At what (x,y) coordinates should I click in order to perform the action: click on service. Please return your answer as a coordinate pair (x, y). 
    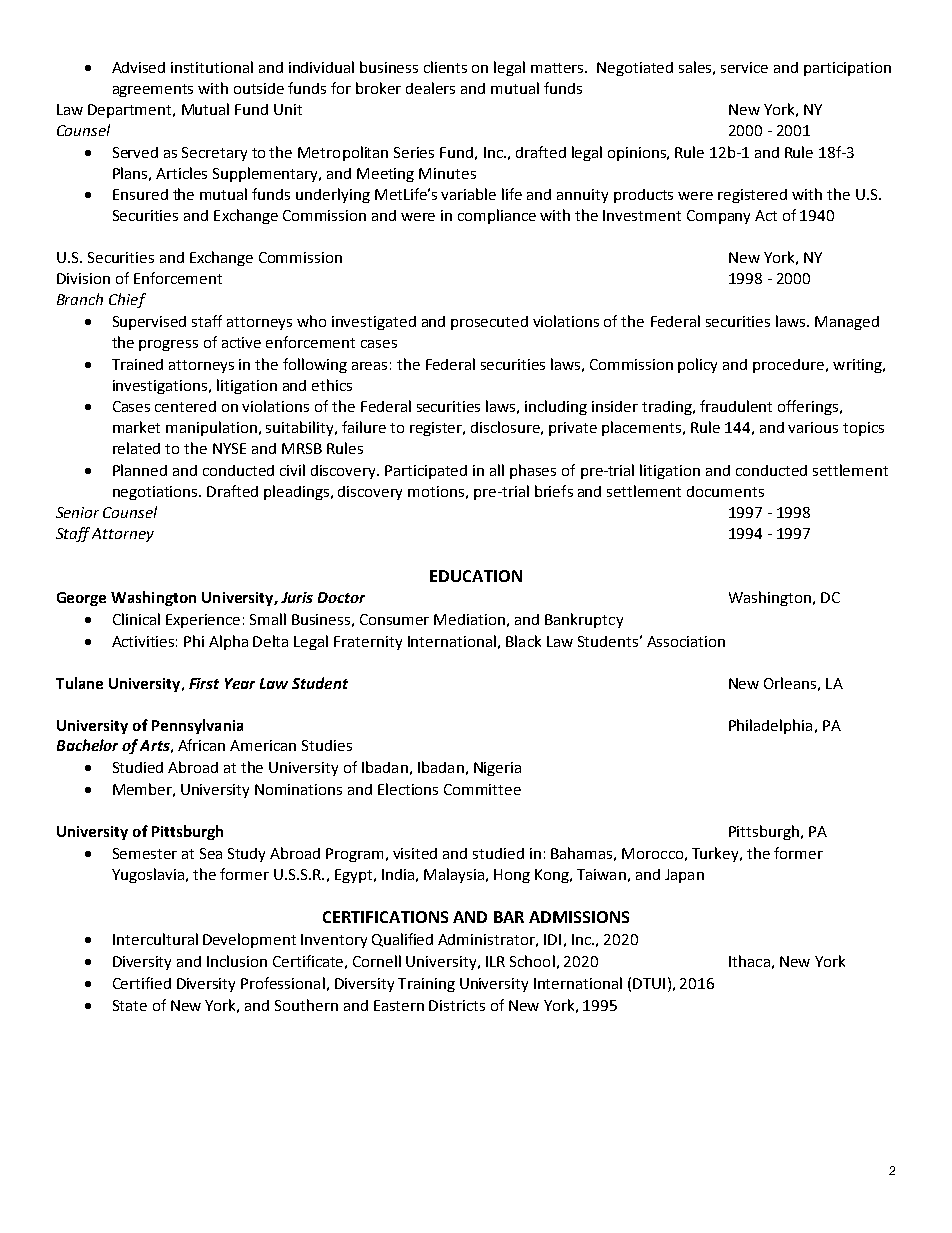
    Looking at the image, I should click on (744, 67).
